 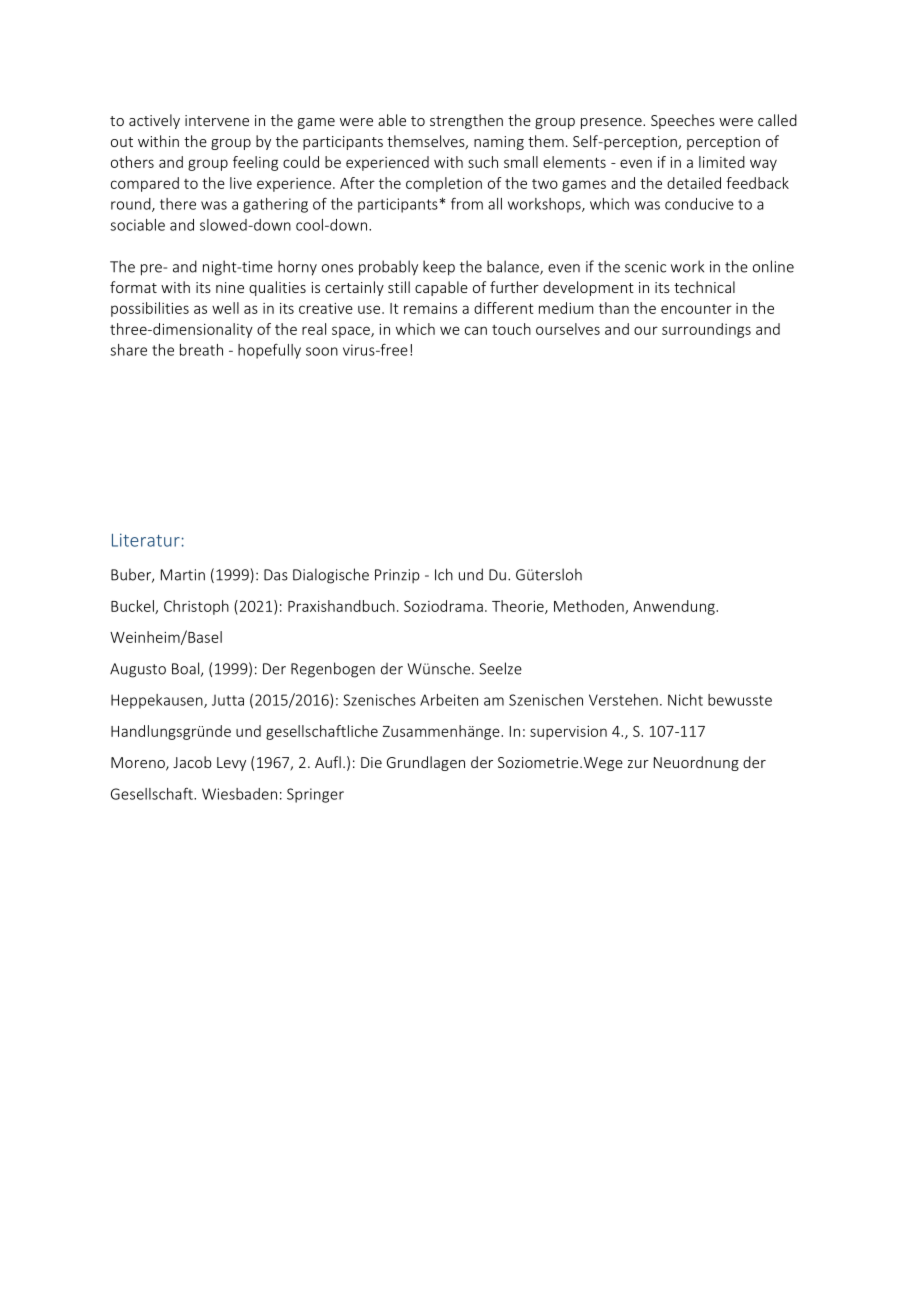 I want to click on Speeches, so click(x=683, y=121).
